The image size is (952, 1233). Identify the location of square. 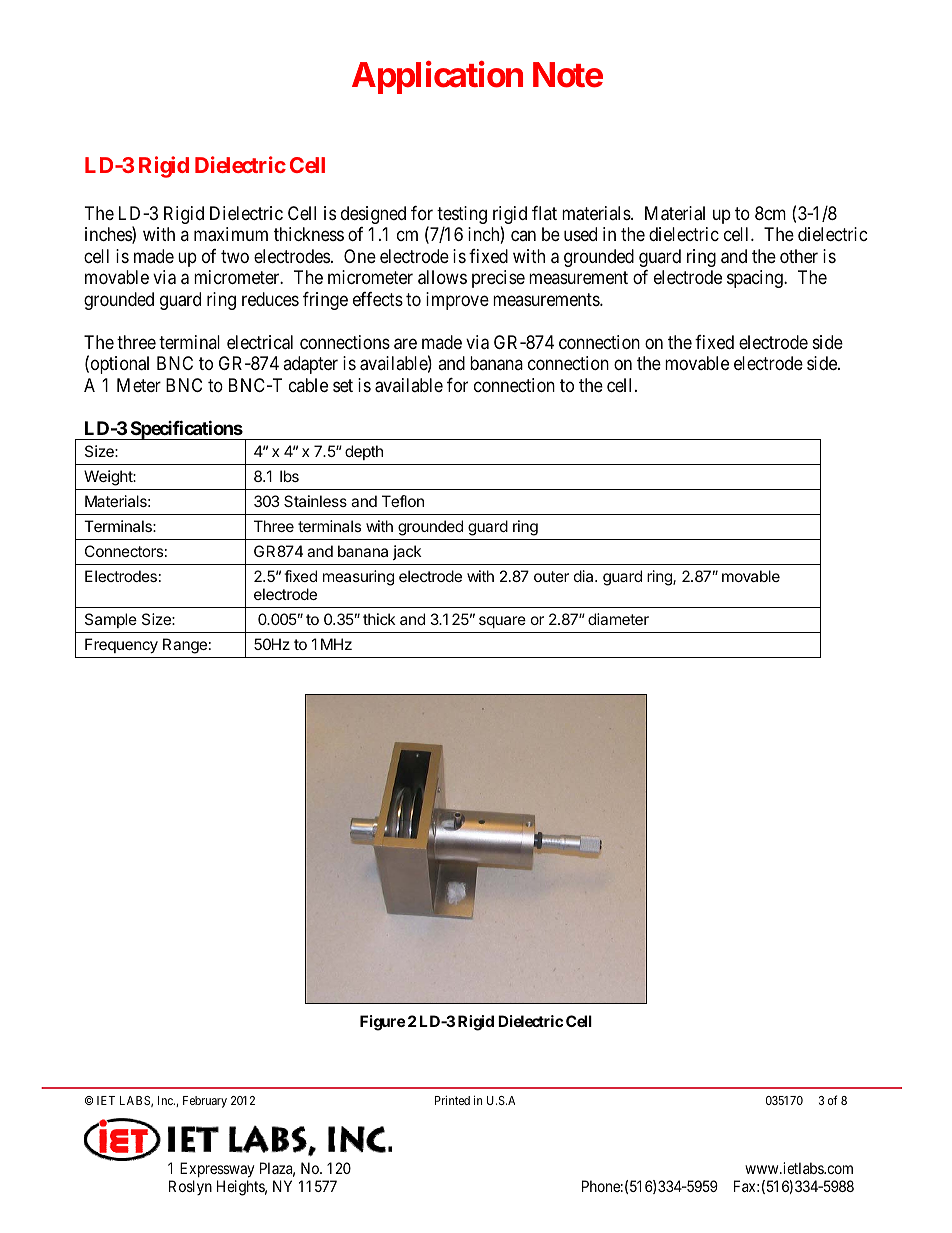
(502, 622).
